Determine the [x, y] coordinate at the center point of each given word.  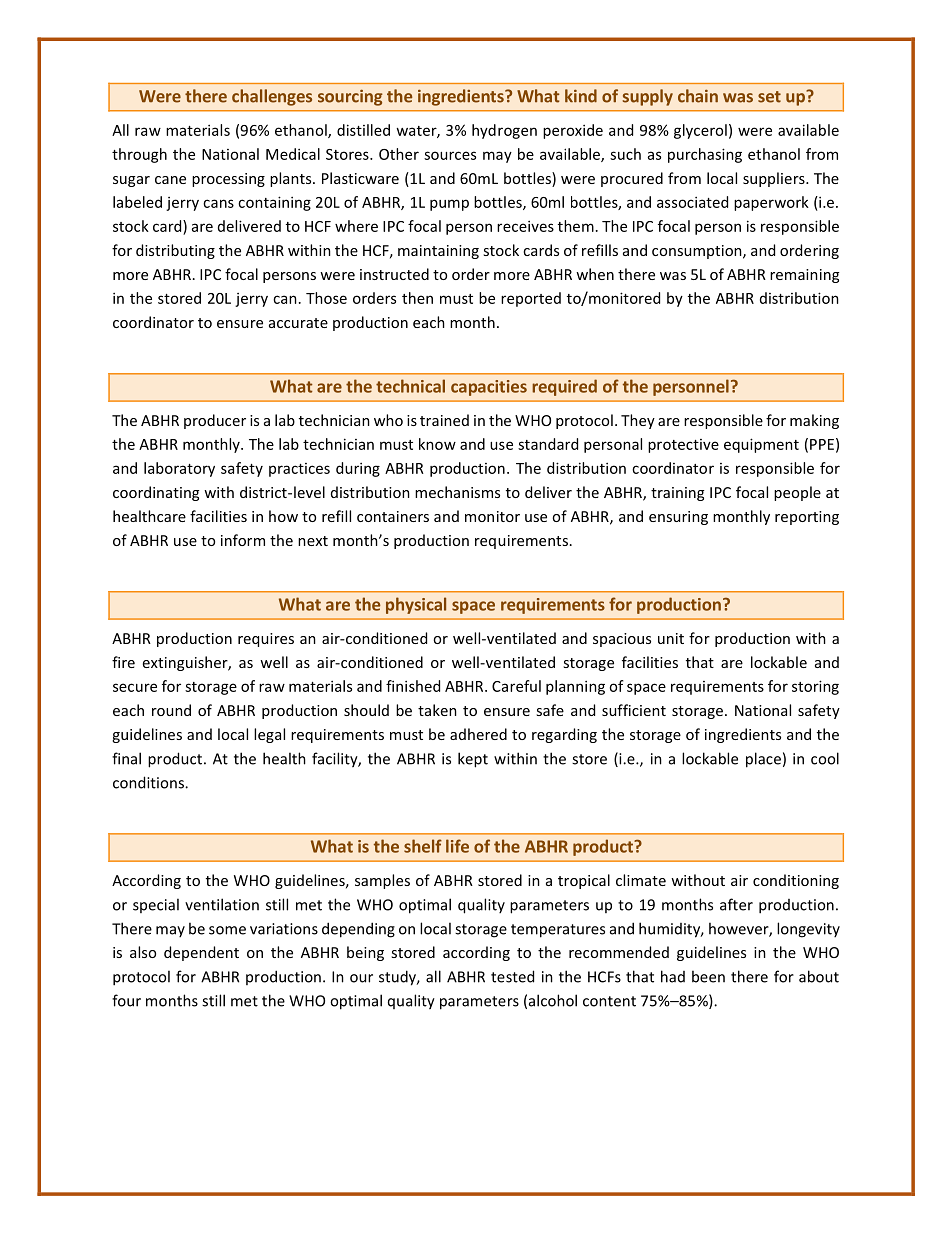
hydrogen [504, 131]
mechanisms [457, 492]
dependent [201, 953]
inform [243, 540]
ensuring [678, 518]
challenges [272, 97]
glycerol [700, 131]
